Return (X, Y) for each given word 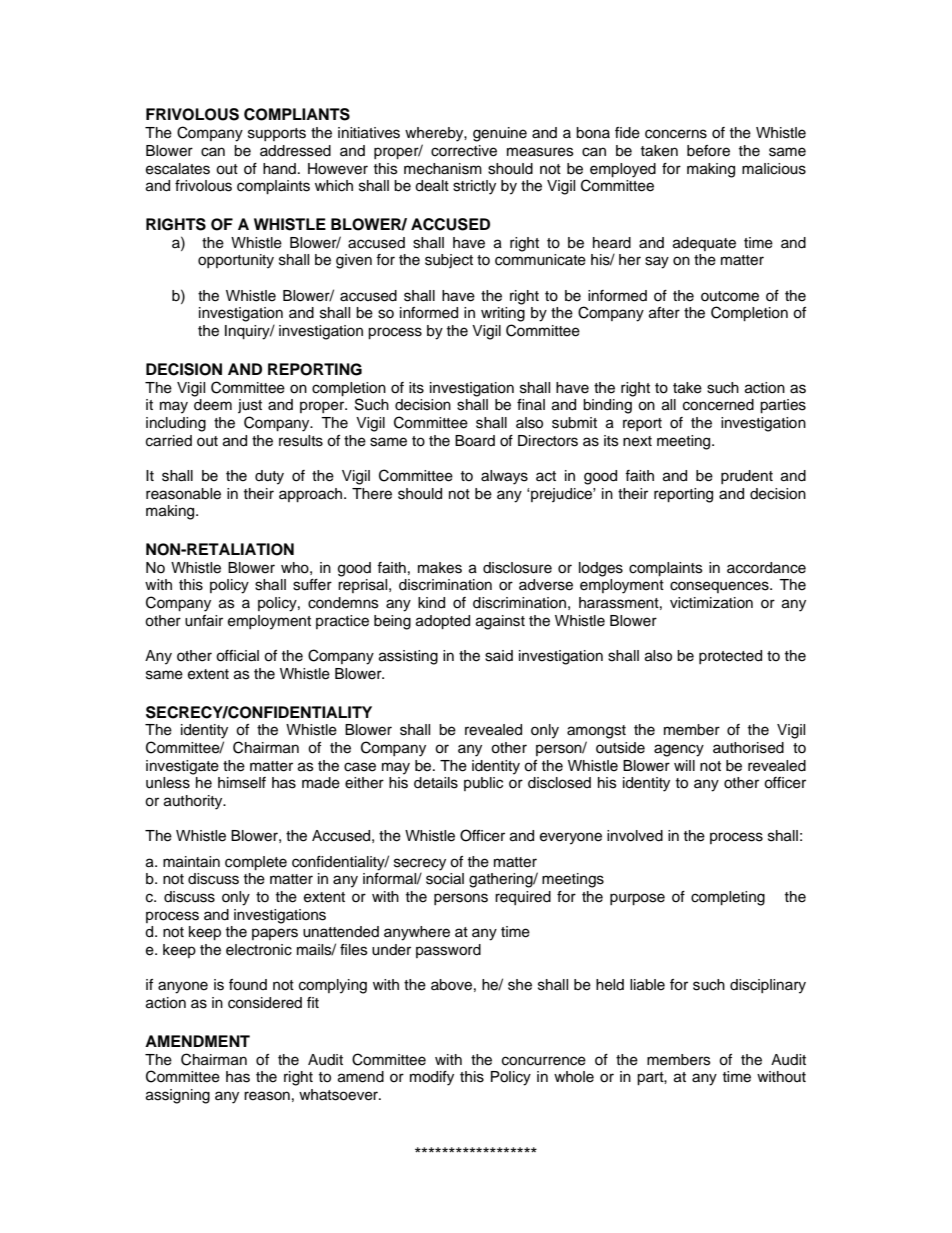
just (250, 406)
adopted (443, 622)
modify (432, 1078)
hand (279, 169)
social (445, 879)
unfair (204, 621)
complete (256, 863)
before (708, 151)
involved (635, 836)
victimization (711, 603)
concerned (718, 405)
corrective (464, 151)
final (531, 404)
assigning (178, 1096)
